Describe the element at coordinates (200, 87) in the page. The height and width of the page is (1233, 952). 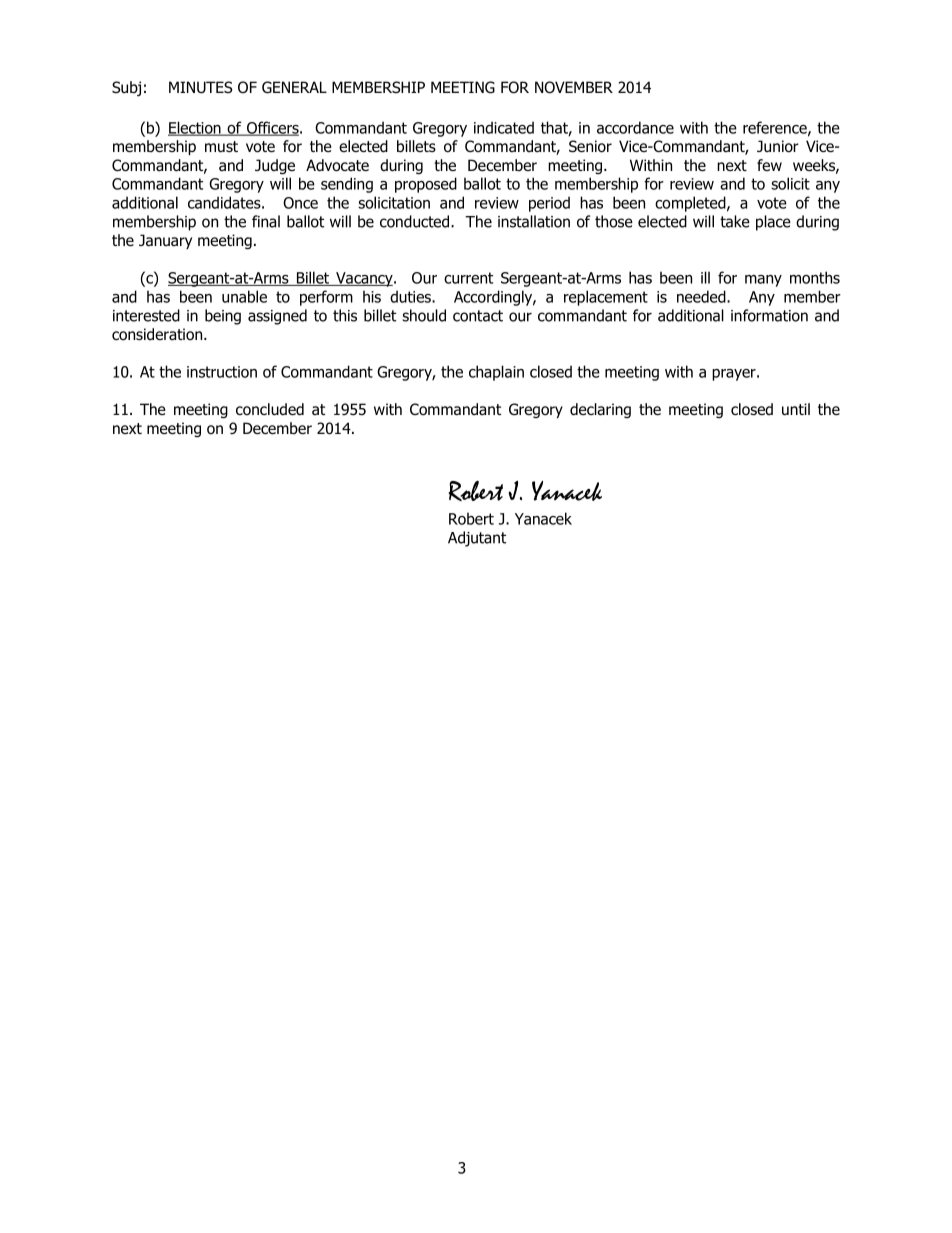
I see `MINUTES` at that location.
